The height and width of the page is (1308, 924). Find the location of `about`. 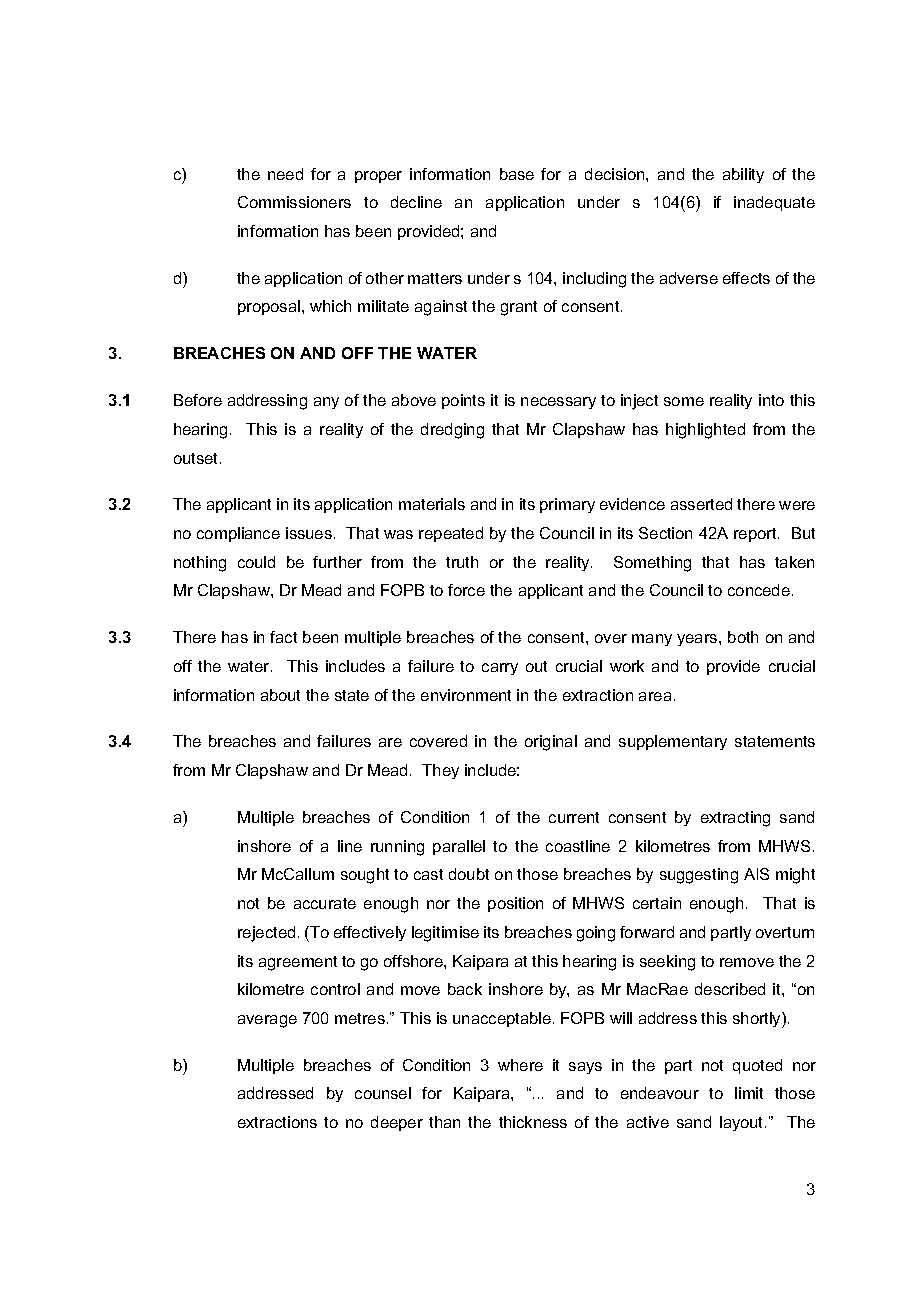

about is located at coordinates (280, 695).
